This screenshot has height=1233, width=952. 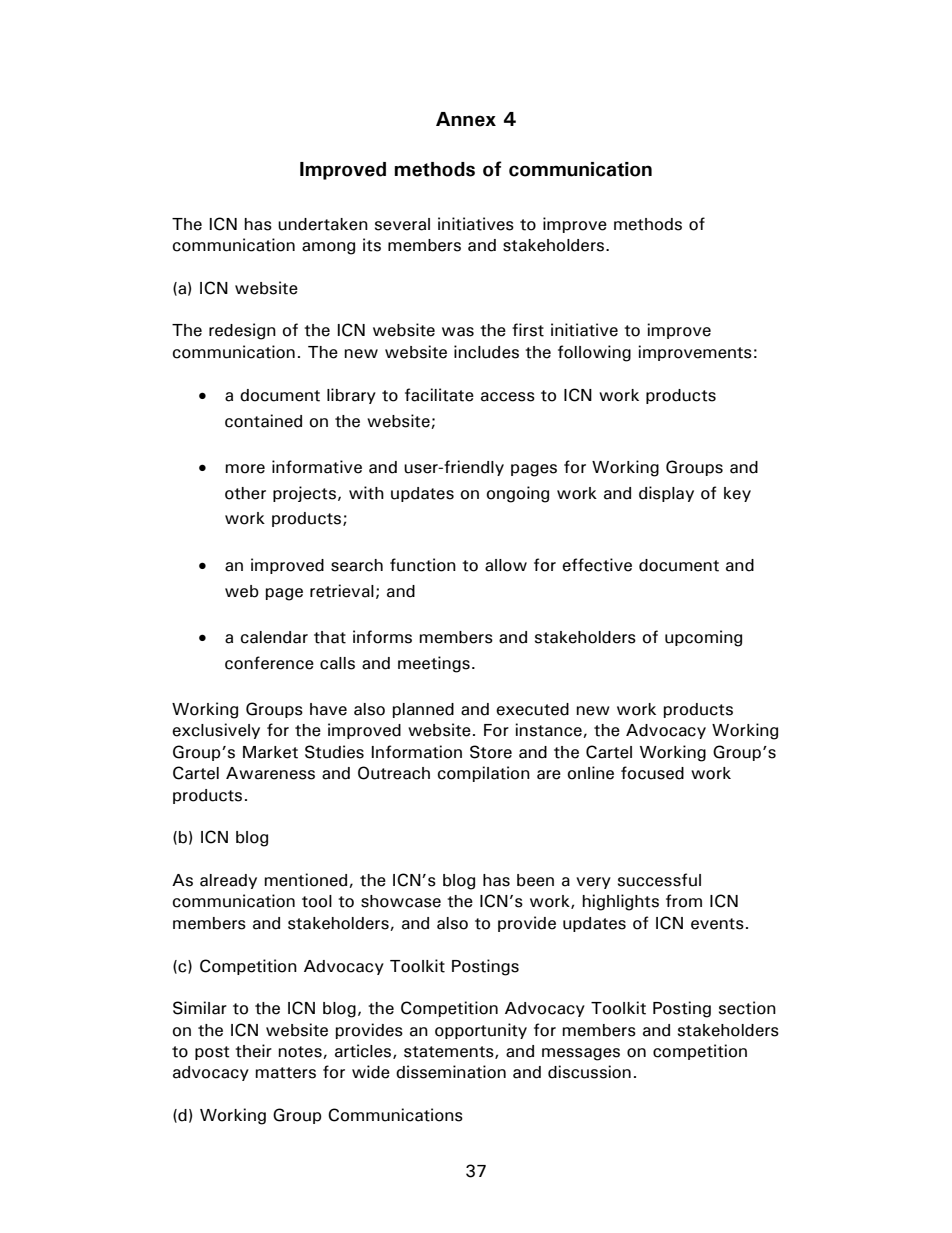 What do you see at coordinates (342, 591) in the screenshot?
I see `retrieval` at bounding box center [342, 591].
